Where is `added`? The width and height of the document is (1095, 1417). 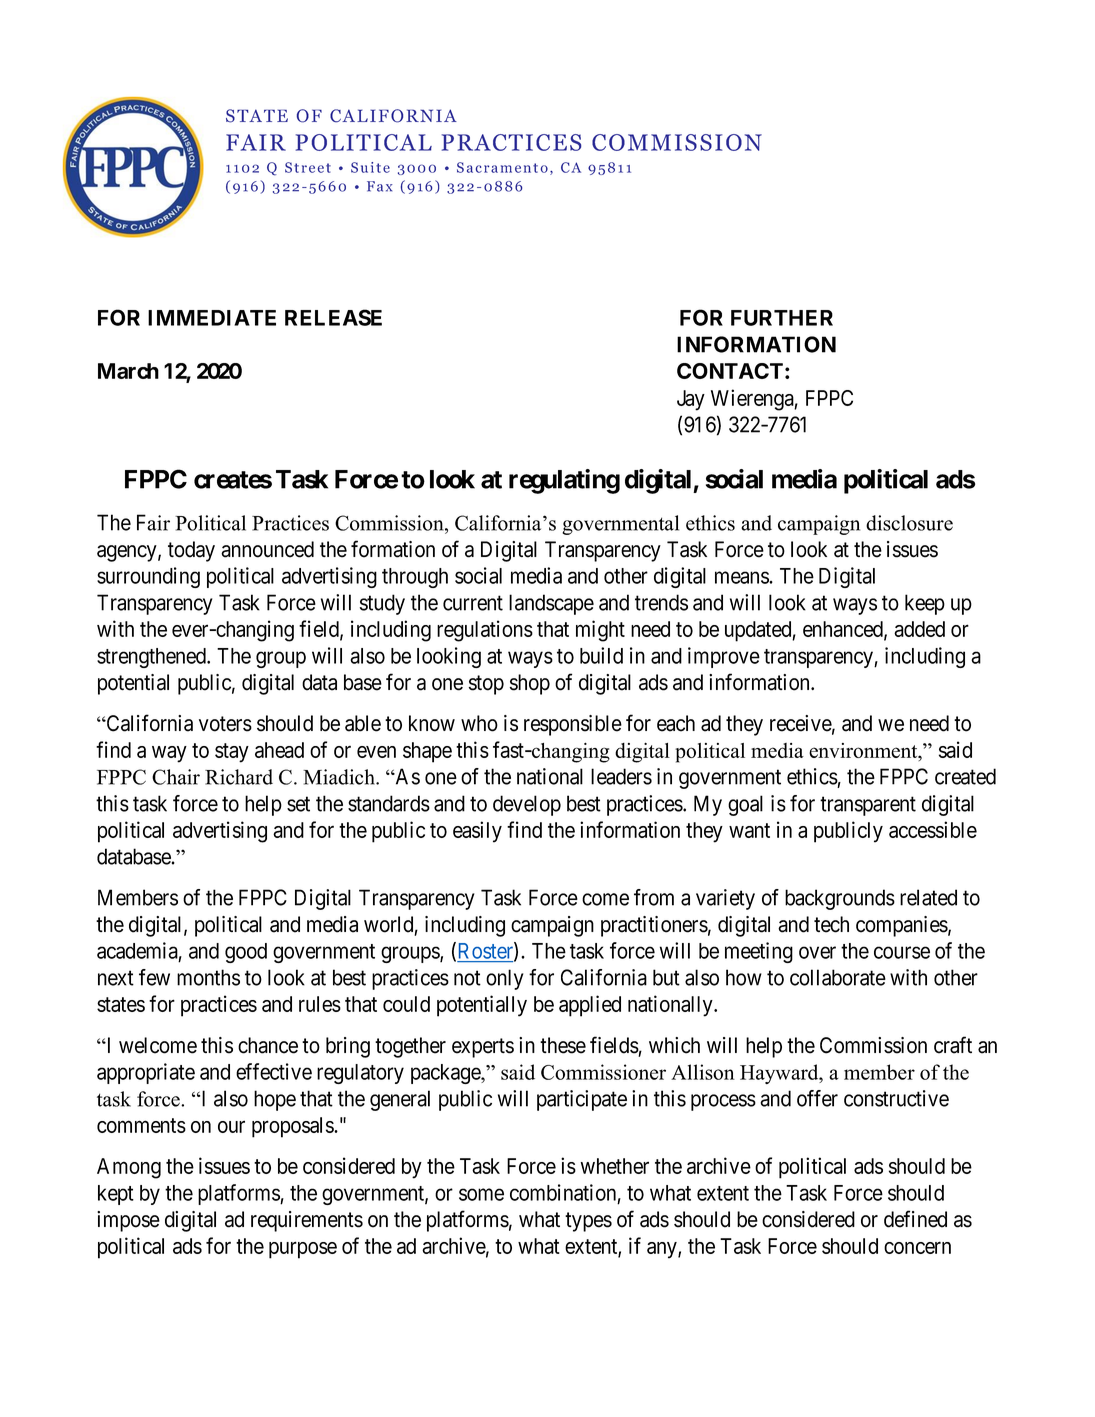 added is located at coordinates (919, 629).
